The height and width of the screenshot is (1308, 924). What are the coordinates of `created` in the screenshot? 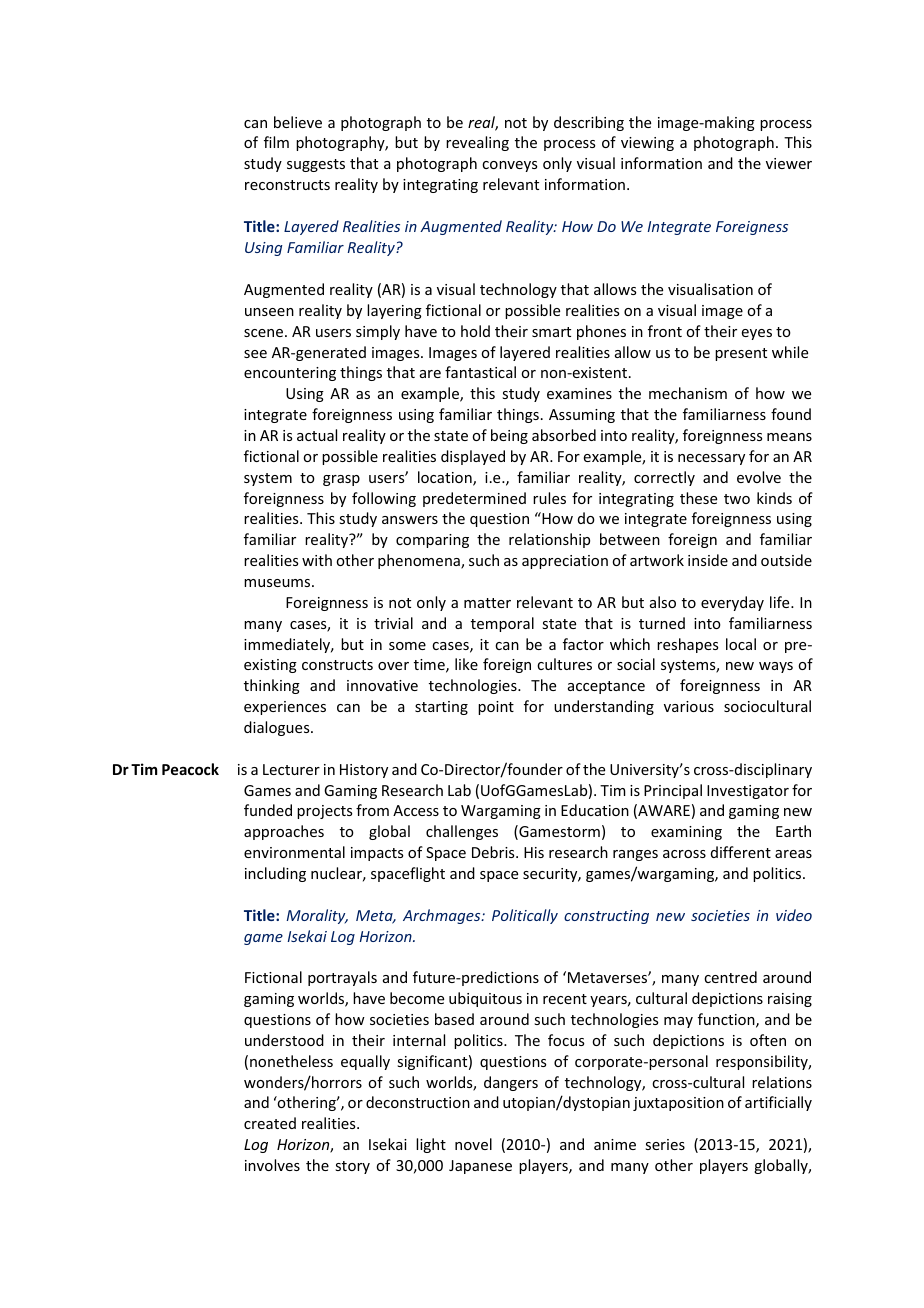 It's located at (270, 1123).
